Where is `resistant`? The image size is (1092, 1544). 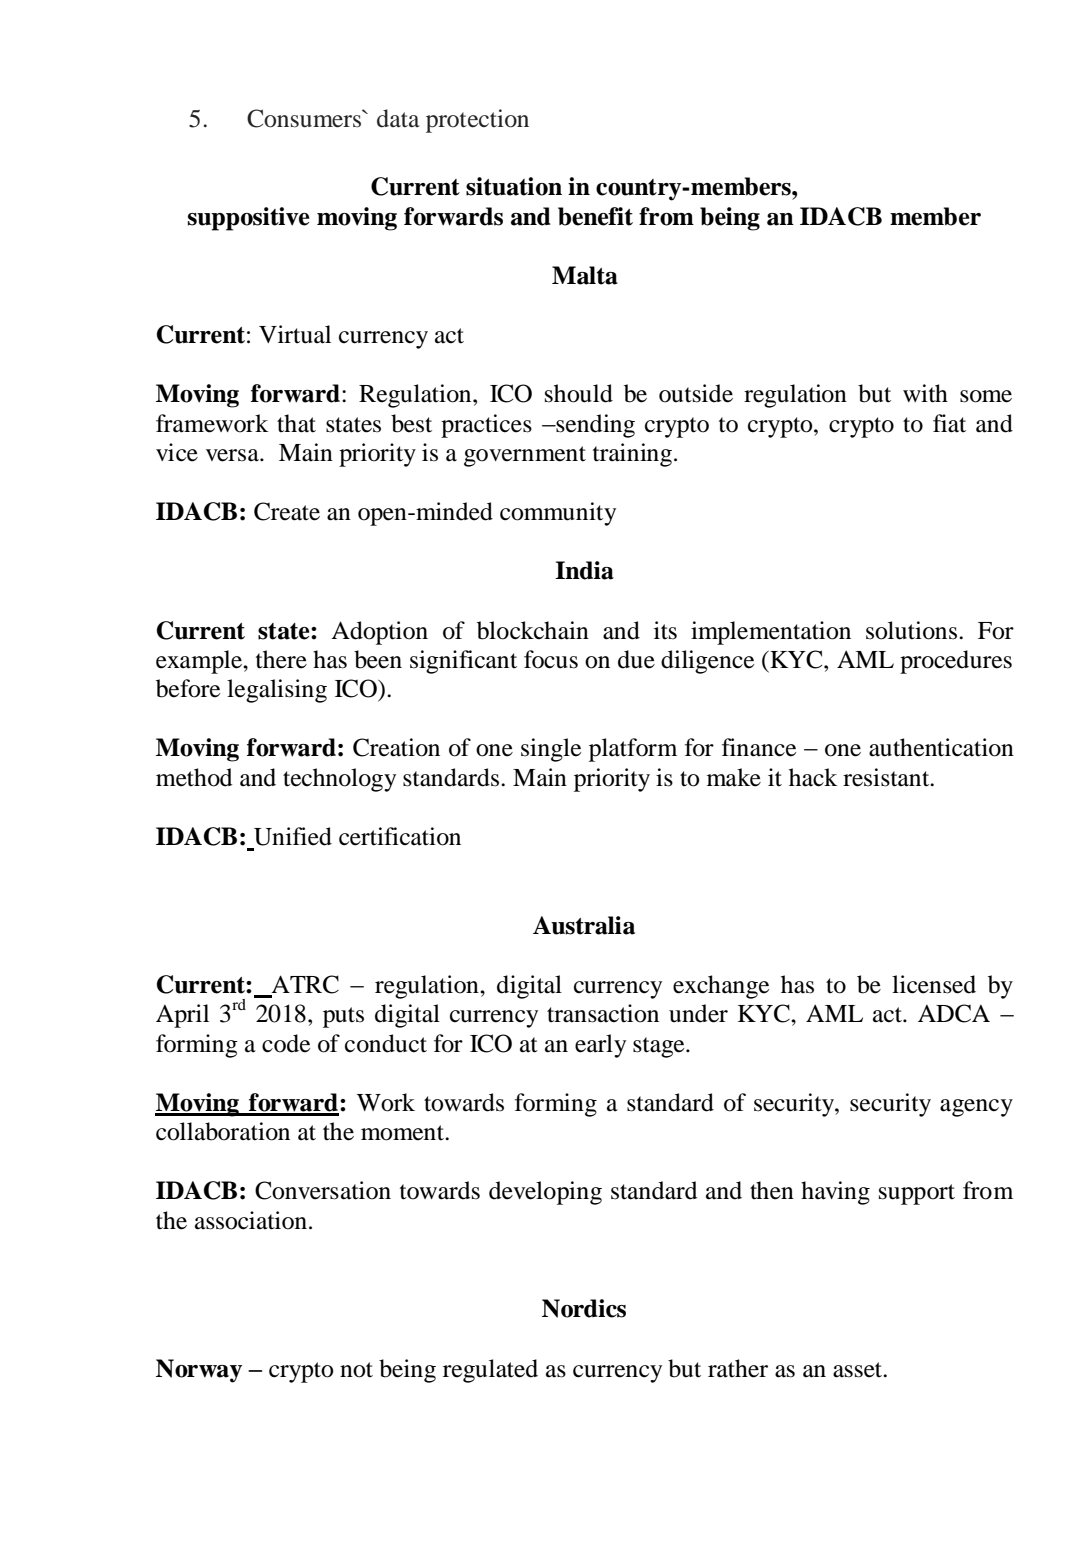 resistant is located at coordinates (887, 777).
